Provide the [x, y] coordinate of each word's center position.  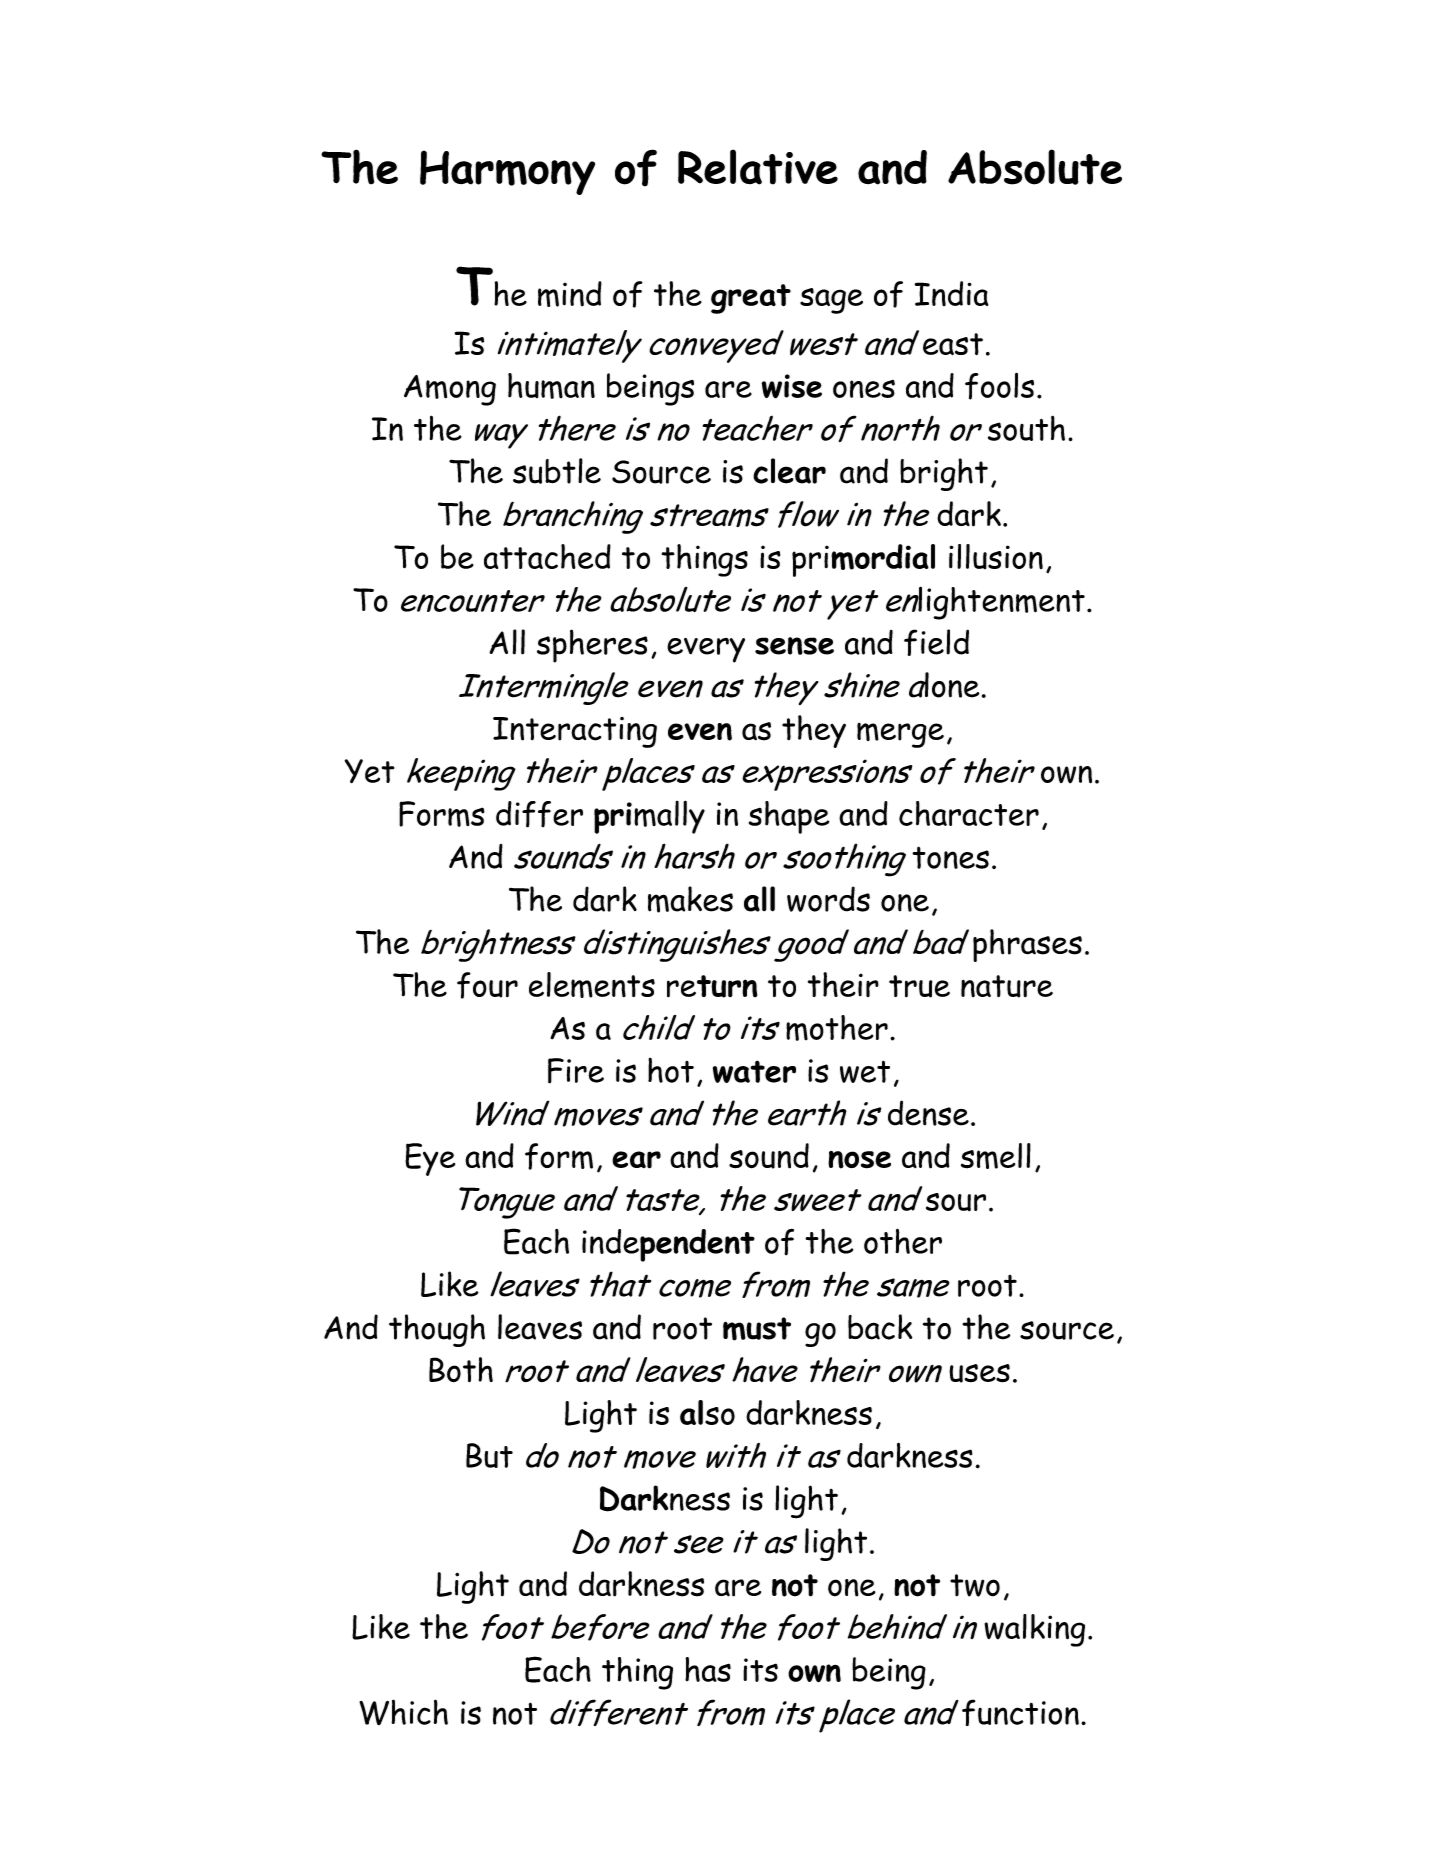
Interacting [575, 732]
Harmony [507, 172]
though [437, 1330]
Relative [758, 167]
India [951, 293]
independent [668, 1245]
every [706, 650]
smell [996, 1156]
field [936, 642]
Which [403, 1712]
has [708, 1669]
